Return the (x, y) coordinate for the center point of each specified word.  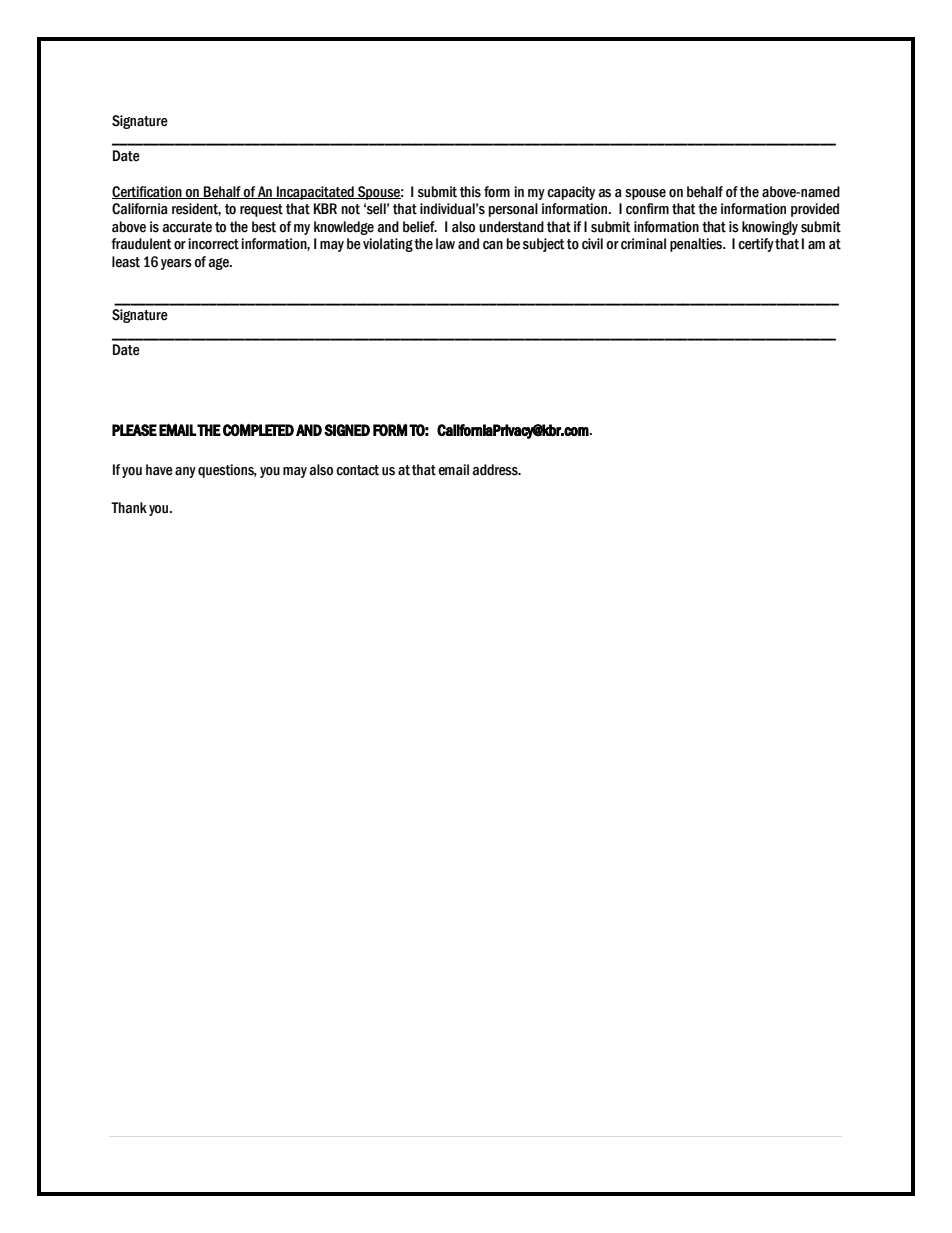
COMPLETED (258, 430)
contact (357, 470)
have (159, 470)
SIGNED (347, 430)
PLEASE (134, 430)
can (493, 245)
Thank (129, 507)
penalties (697, 245)
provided (815, 210)
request (261, 210)
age (219, 264)
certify (756, 245)
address (496, 470)
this (470, 192)
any (185, 472)
